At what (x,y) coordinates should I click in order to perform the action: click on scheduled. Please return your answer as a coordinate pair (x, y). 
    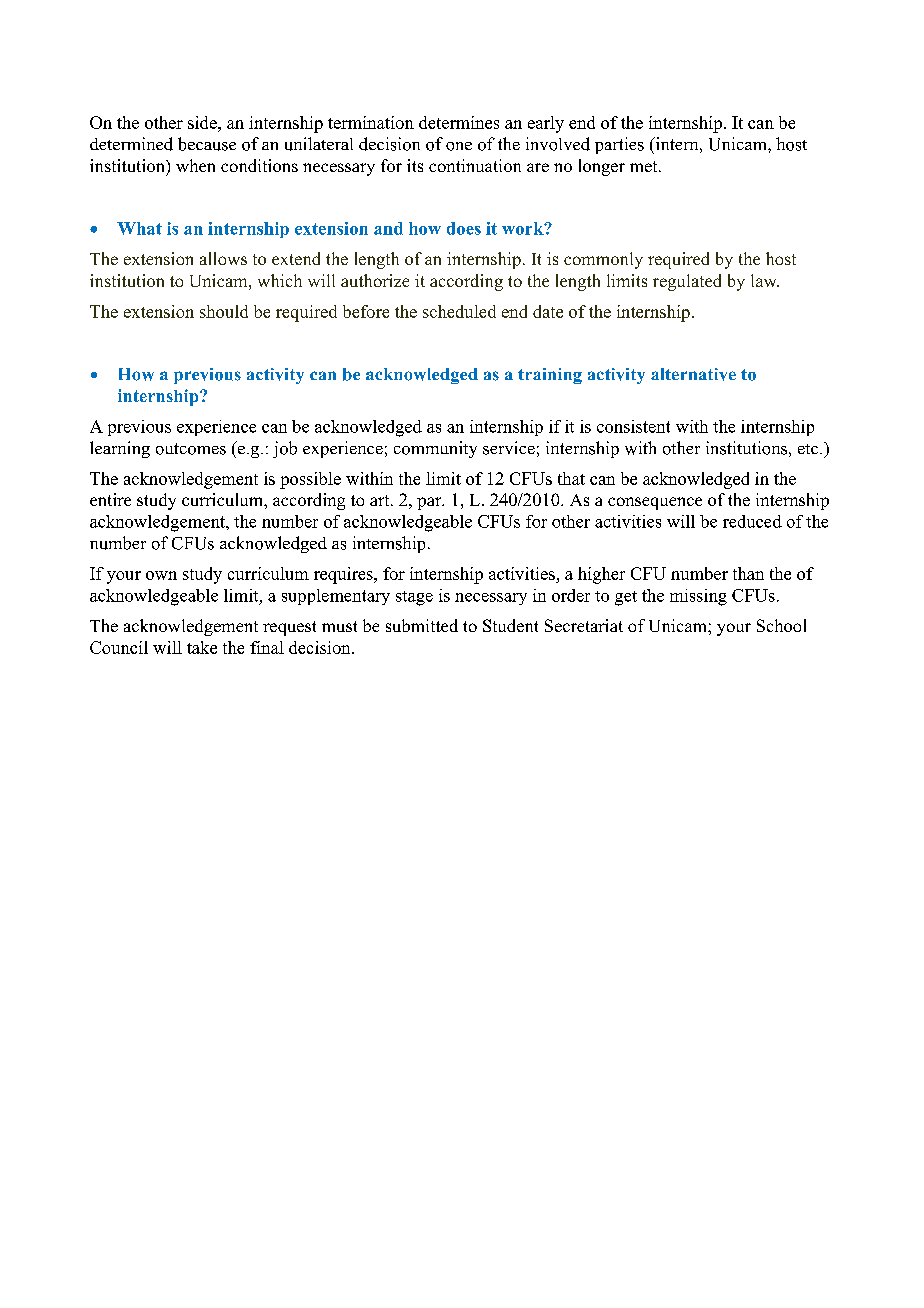
    Looking at the image, I should click on (459, 311).
